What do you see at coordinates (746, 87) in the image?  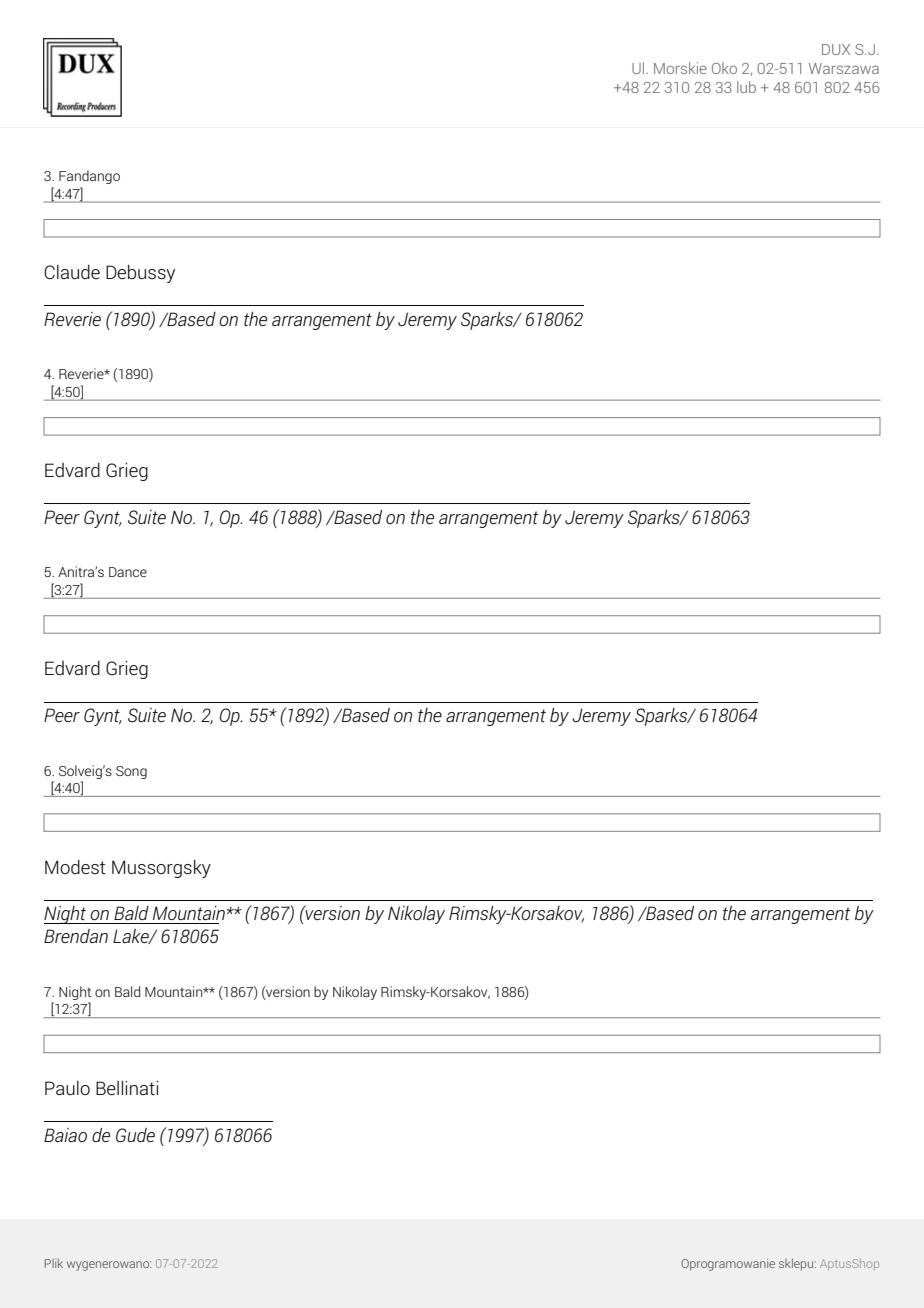 I see `lub` at bounding box center [746, 87].
